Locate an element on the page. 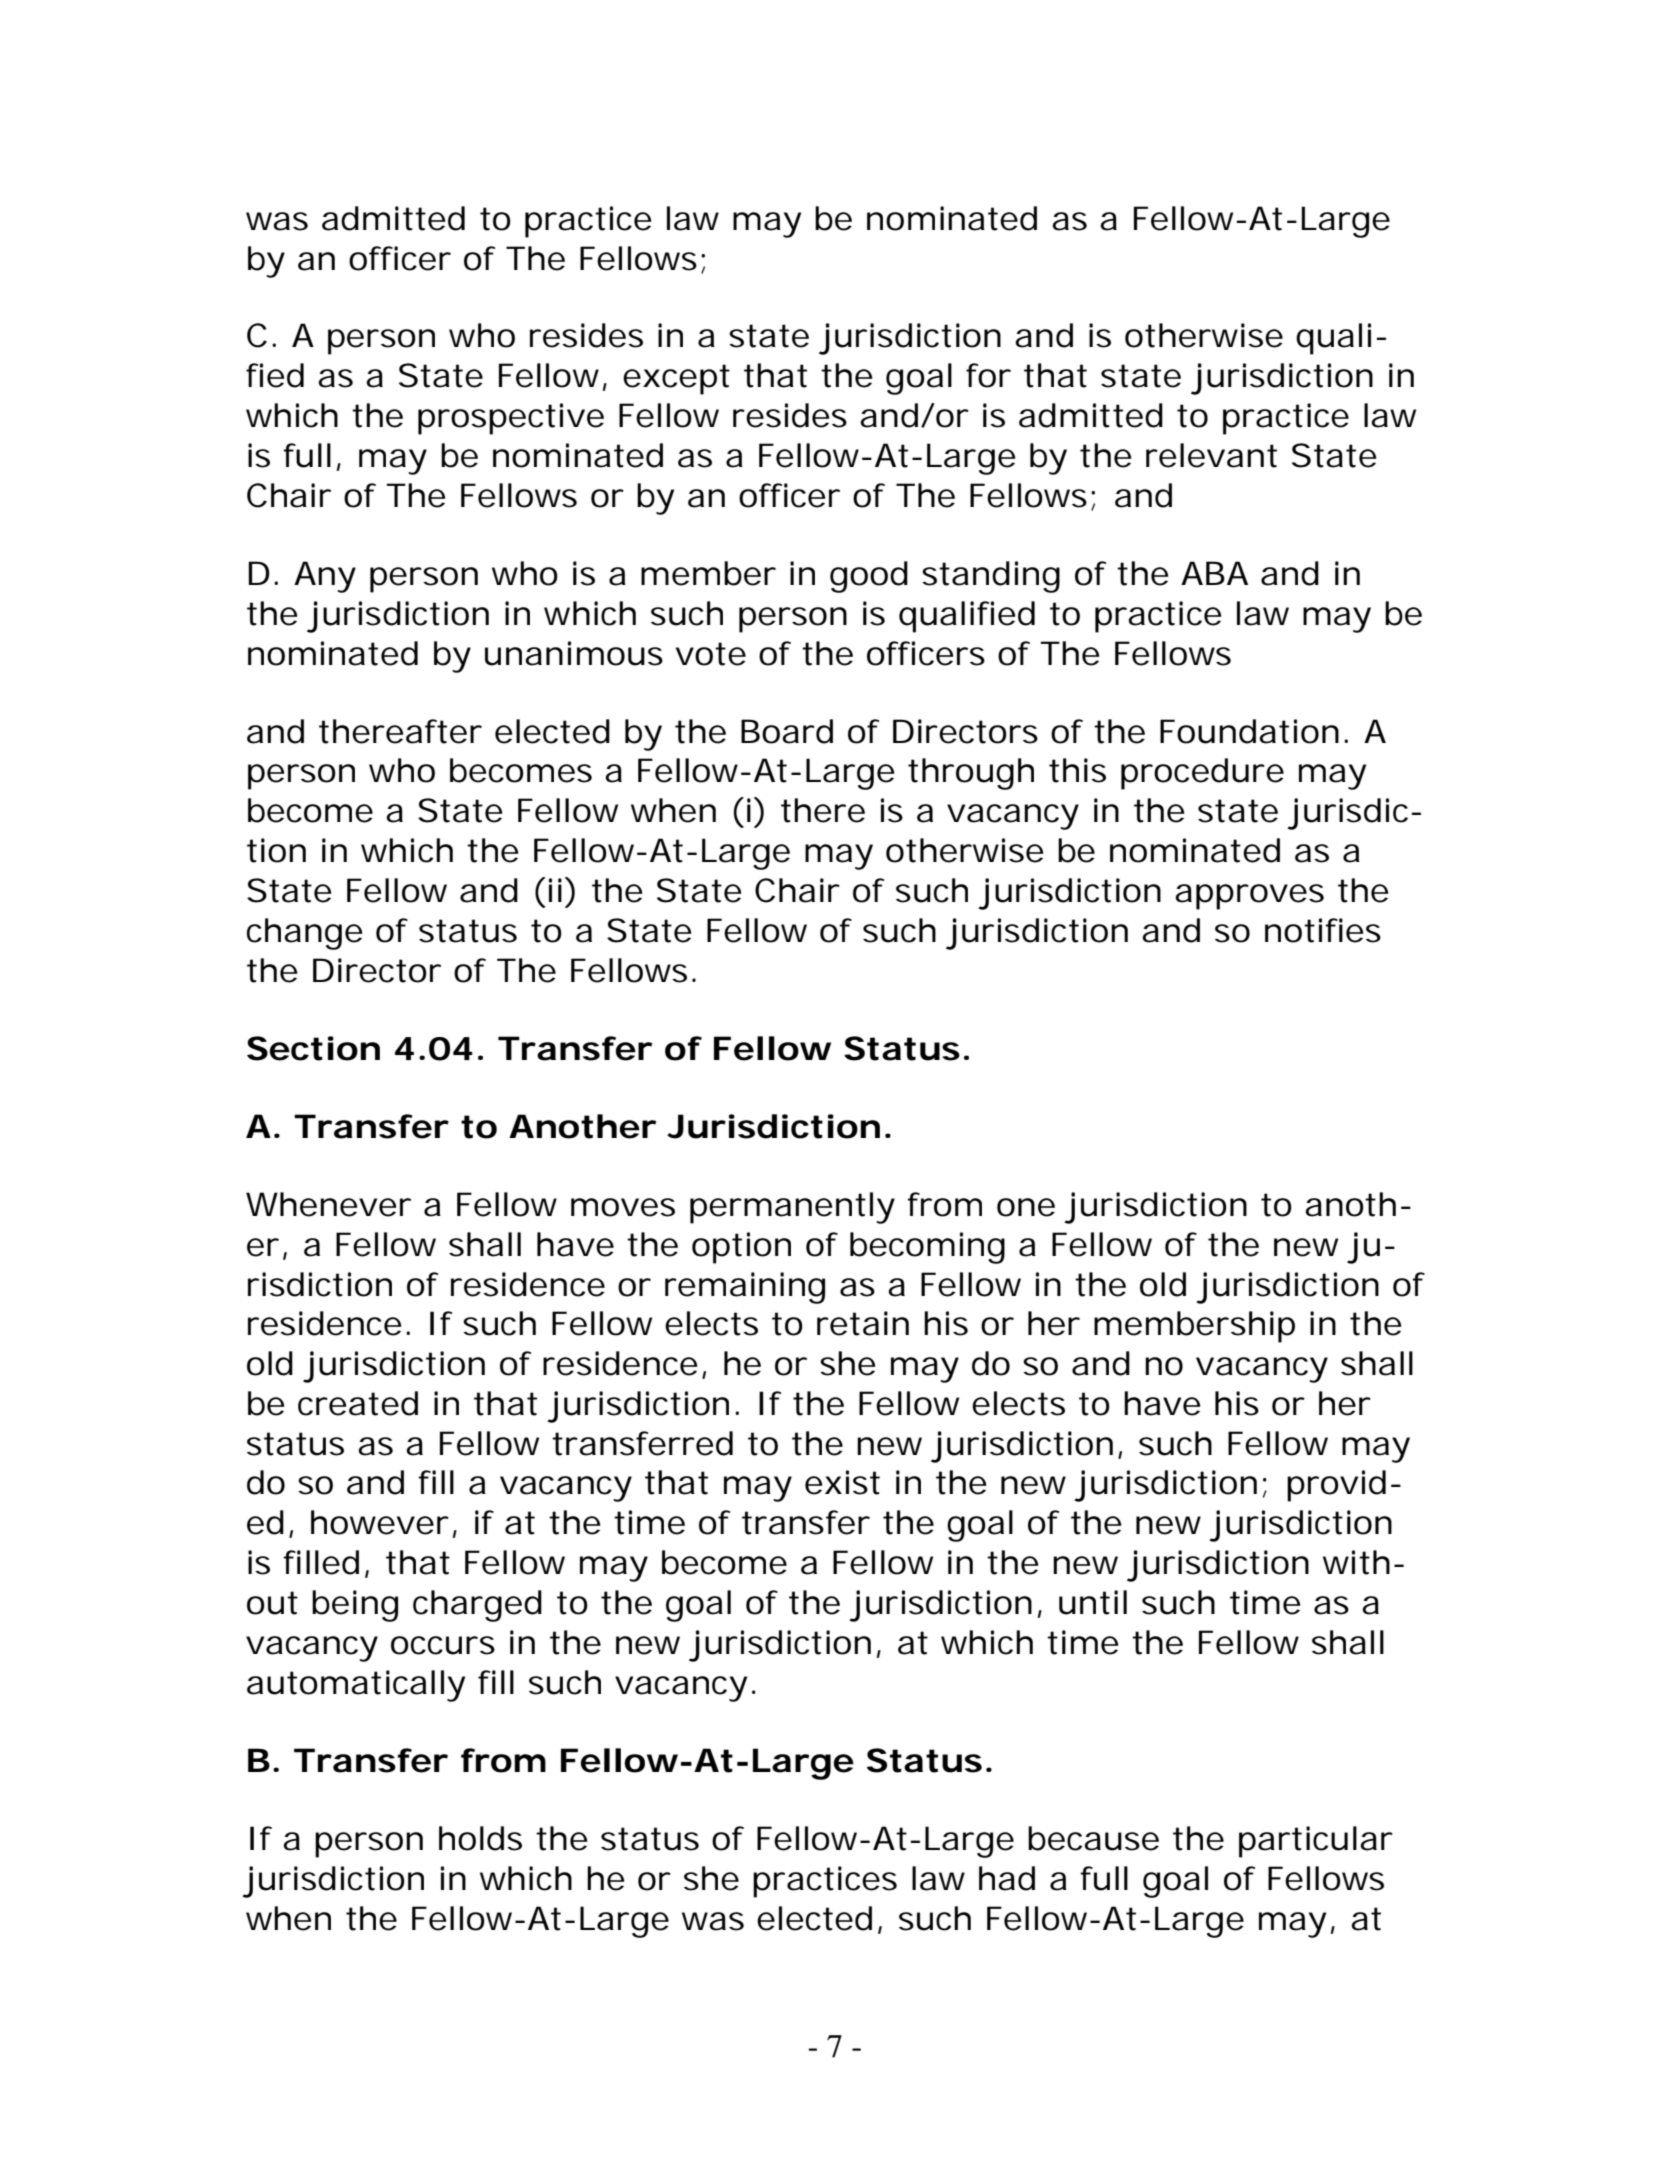 This document has height=2163, width=1671. relevant is located at coordinates (1211, 455).
